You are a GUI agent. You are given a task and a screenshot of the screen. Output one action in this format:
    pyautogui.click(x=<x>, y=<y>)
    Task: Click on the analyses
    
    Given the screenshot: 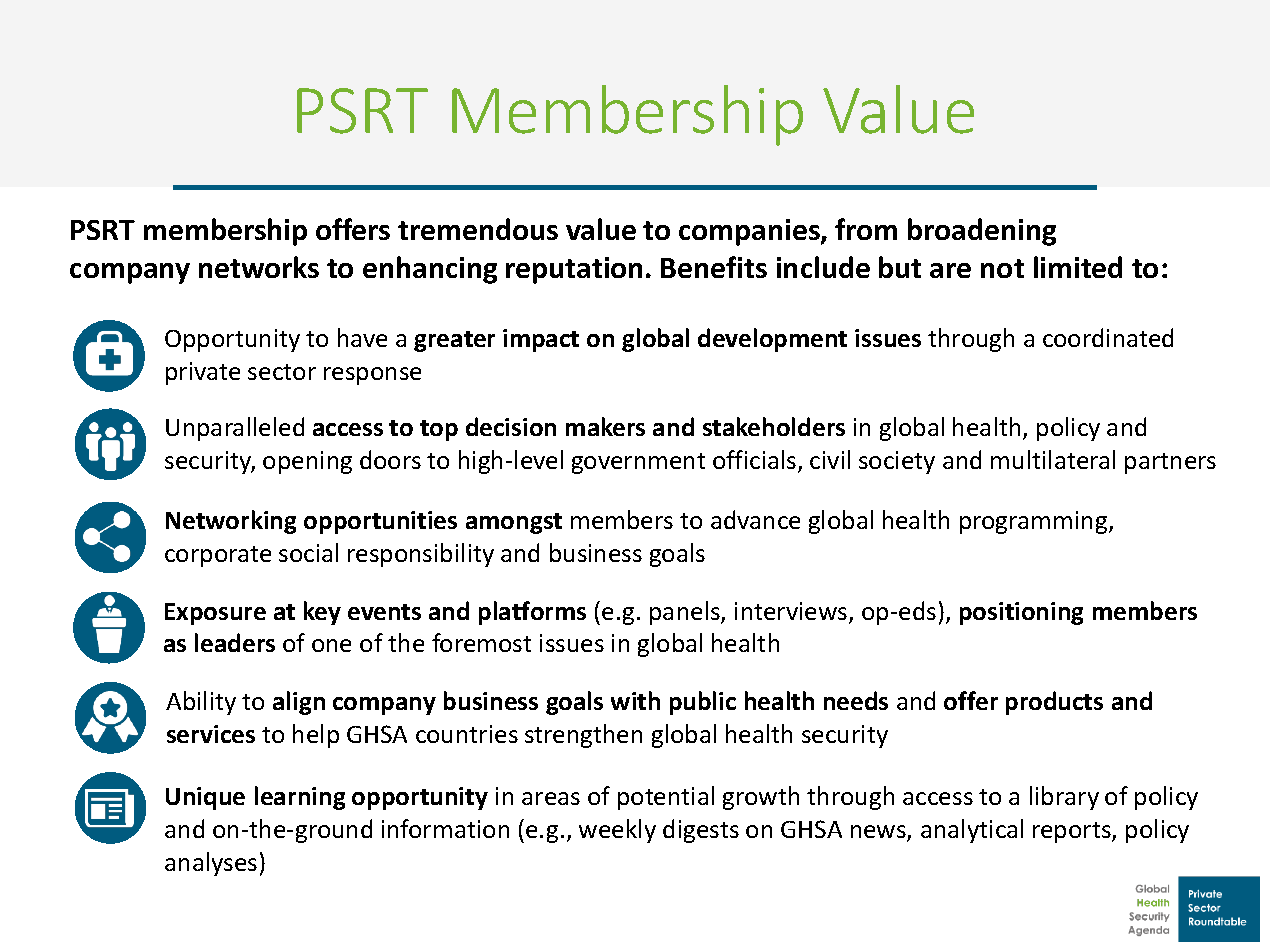 What is the action you would take?
    pyautogui.click(x=211, y=864)
